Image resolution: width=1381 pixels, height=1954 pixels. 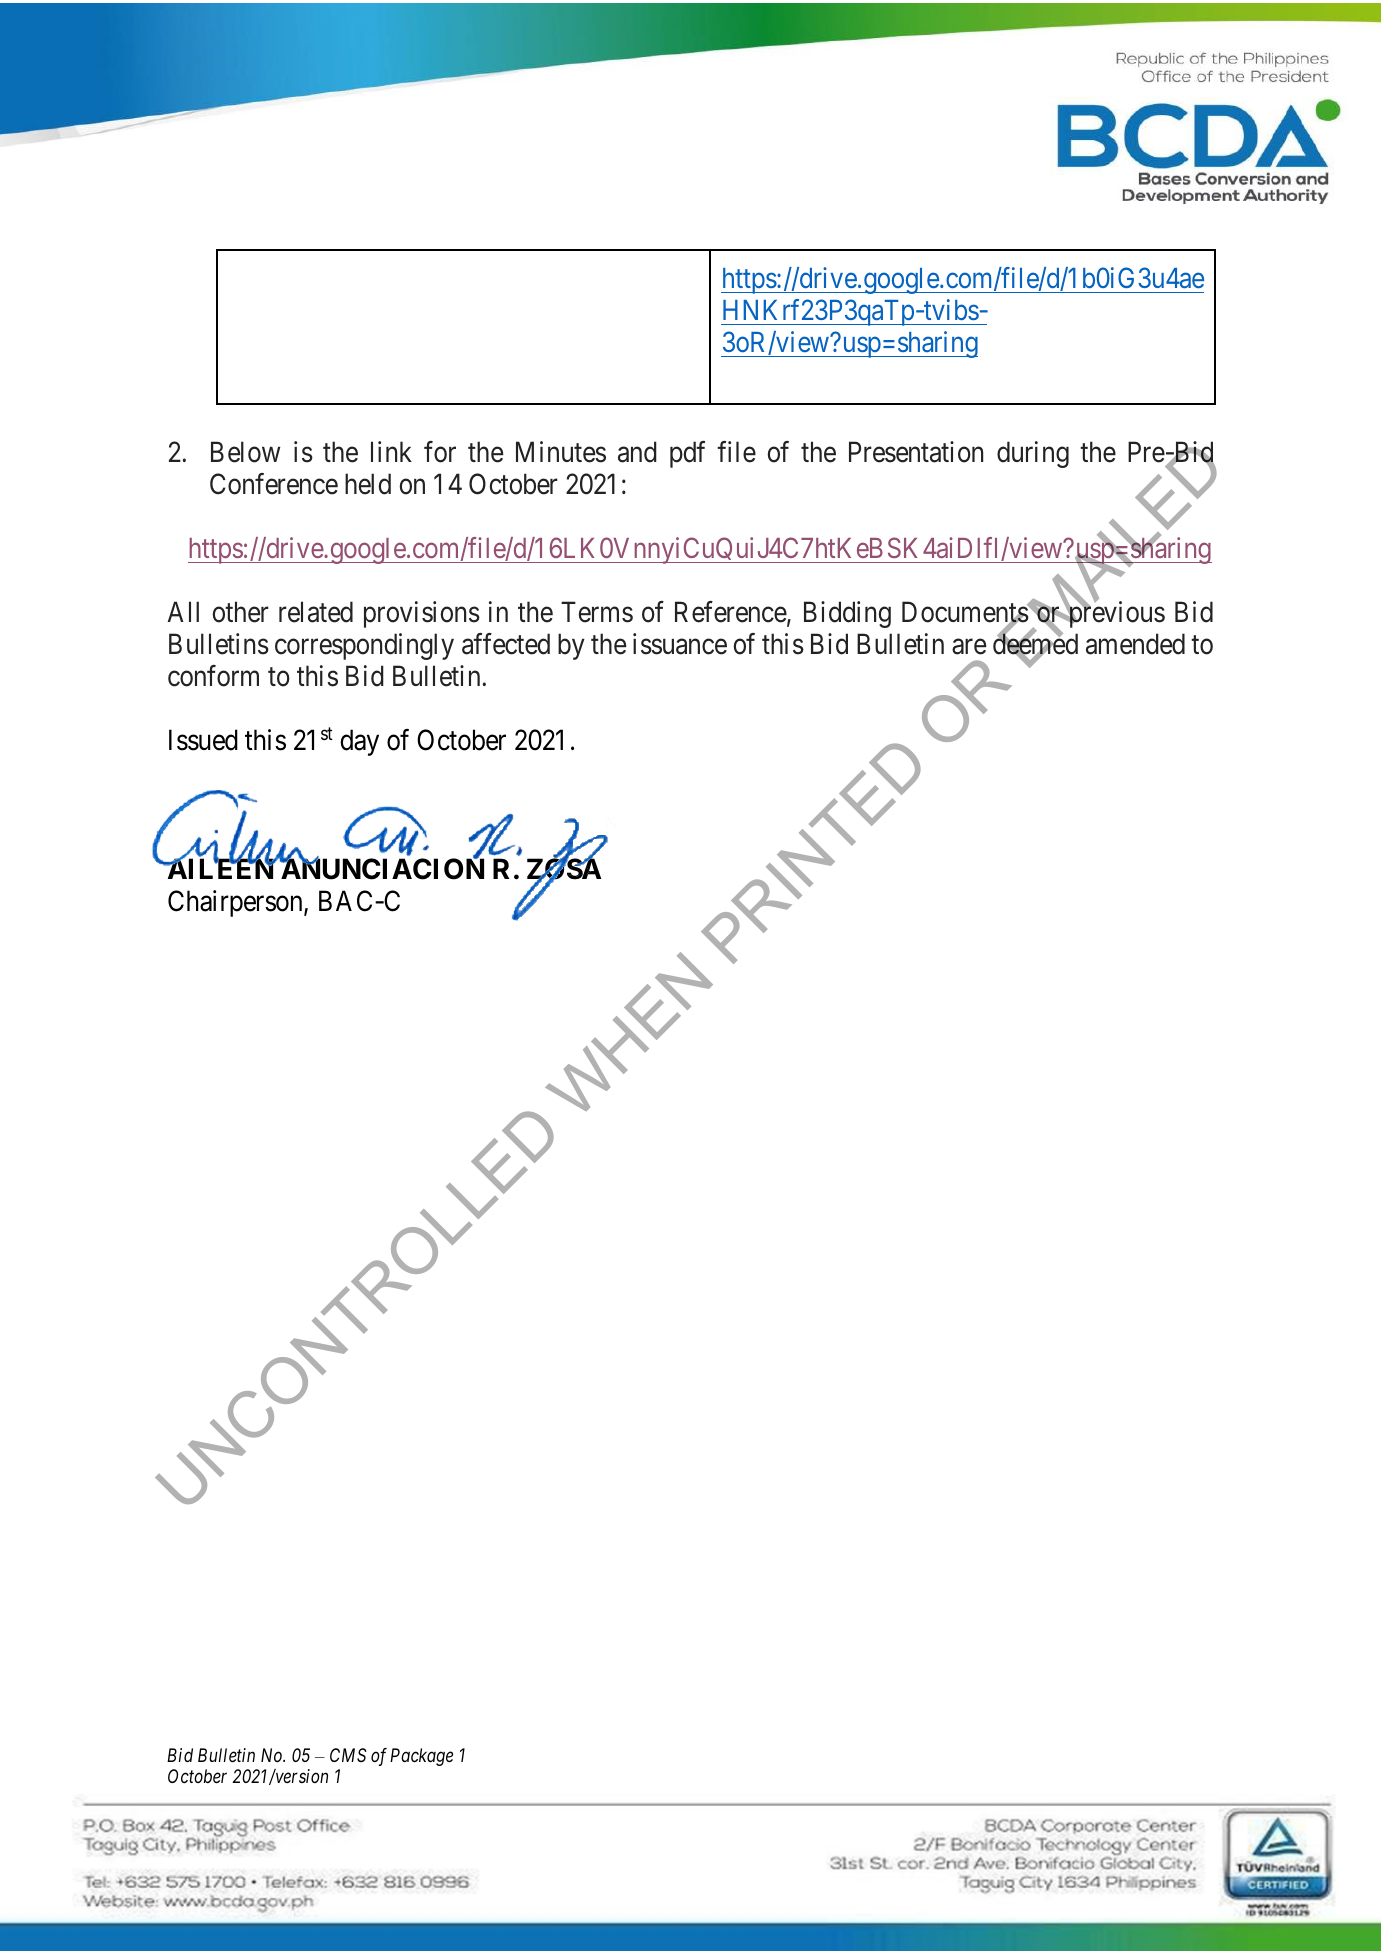 What do you see at coordinates (1033, 454) in the image?
I see `during` at bounding box center [1033, 454].
